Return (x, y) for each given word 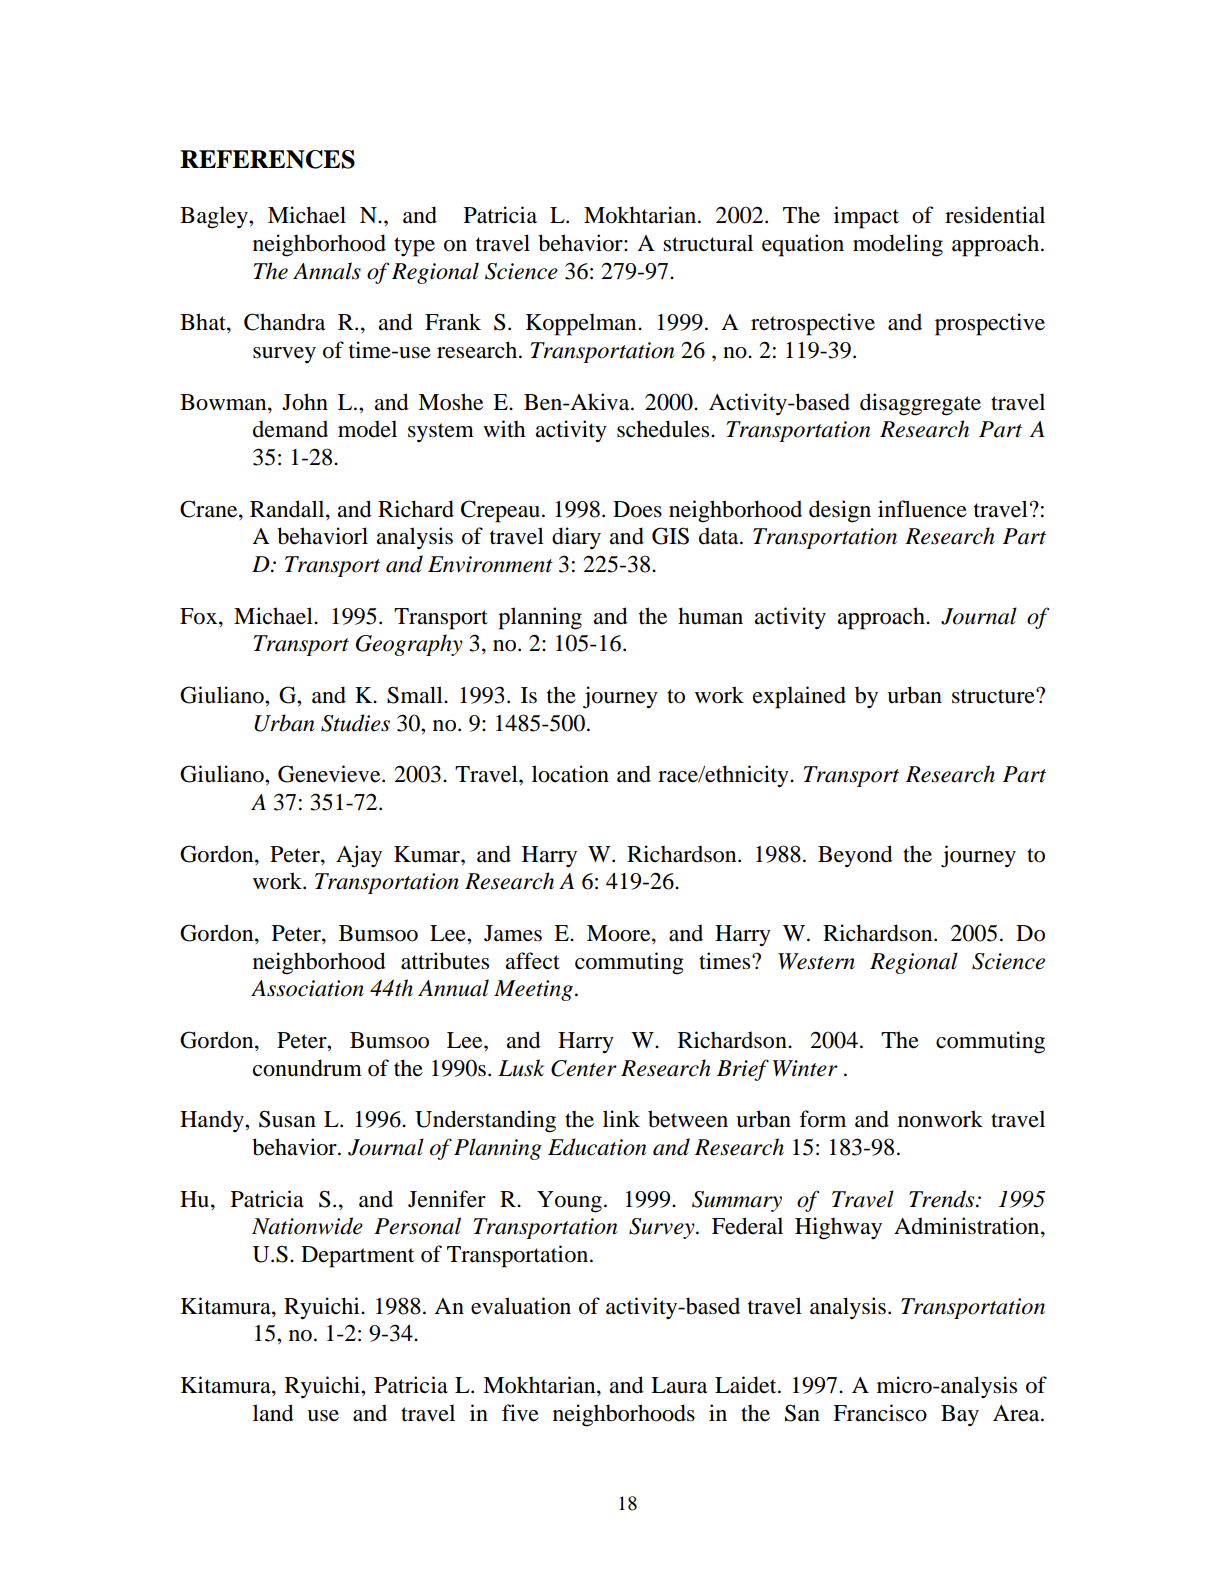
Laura (679, 1385)
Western (816, 961)
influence (922, 509)
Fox (200, 616)
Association (307, 988)
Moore (620, 934)
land (273, 1413)
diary (576, 538)
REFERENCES (267, 159)
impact (866, 217)
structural (708, 243)
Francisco (880, 1413)
